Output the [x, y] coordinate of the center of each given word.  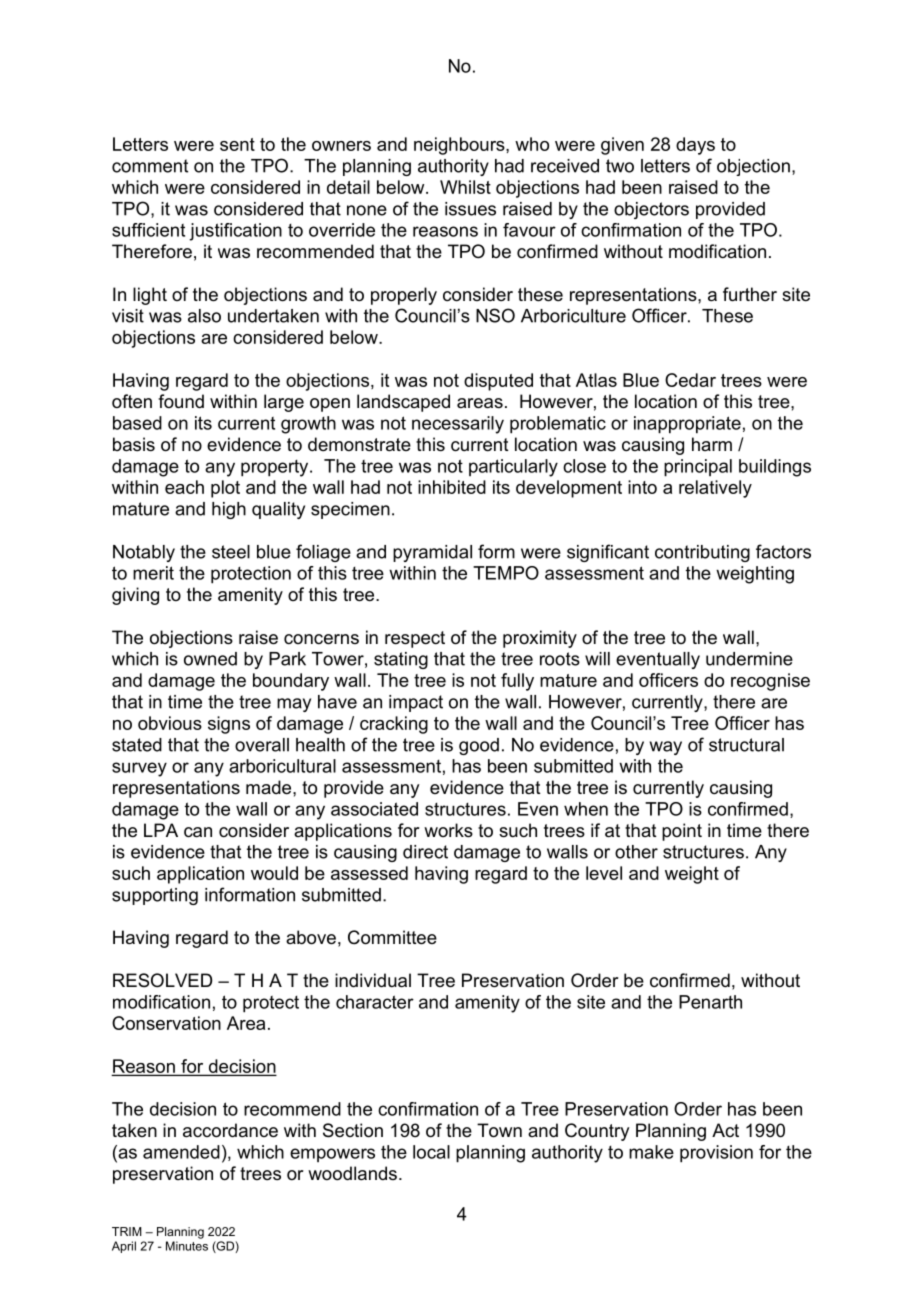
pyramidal [432, 553]
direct [425, 852]
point [682, 832]
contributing [702, 553]
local [431, 1152]
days [695, 146]
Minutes [187, 1246]
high [229, 510]
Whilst [465, 187]
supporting [155, 896]
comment [150, 166]
